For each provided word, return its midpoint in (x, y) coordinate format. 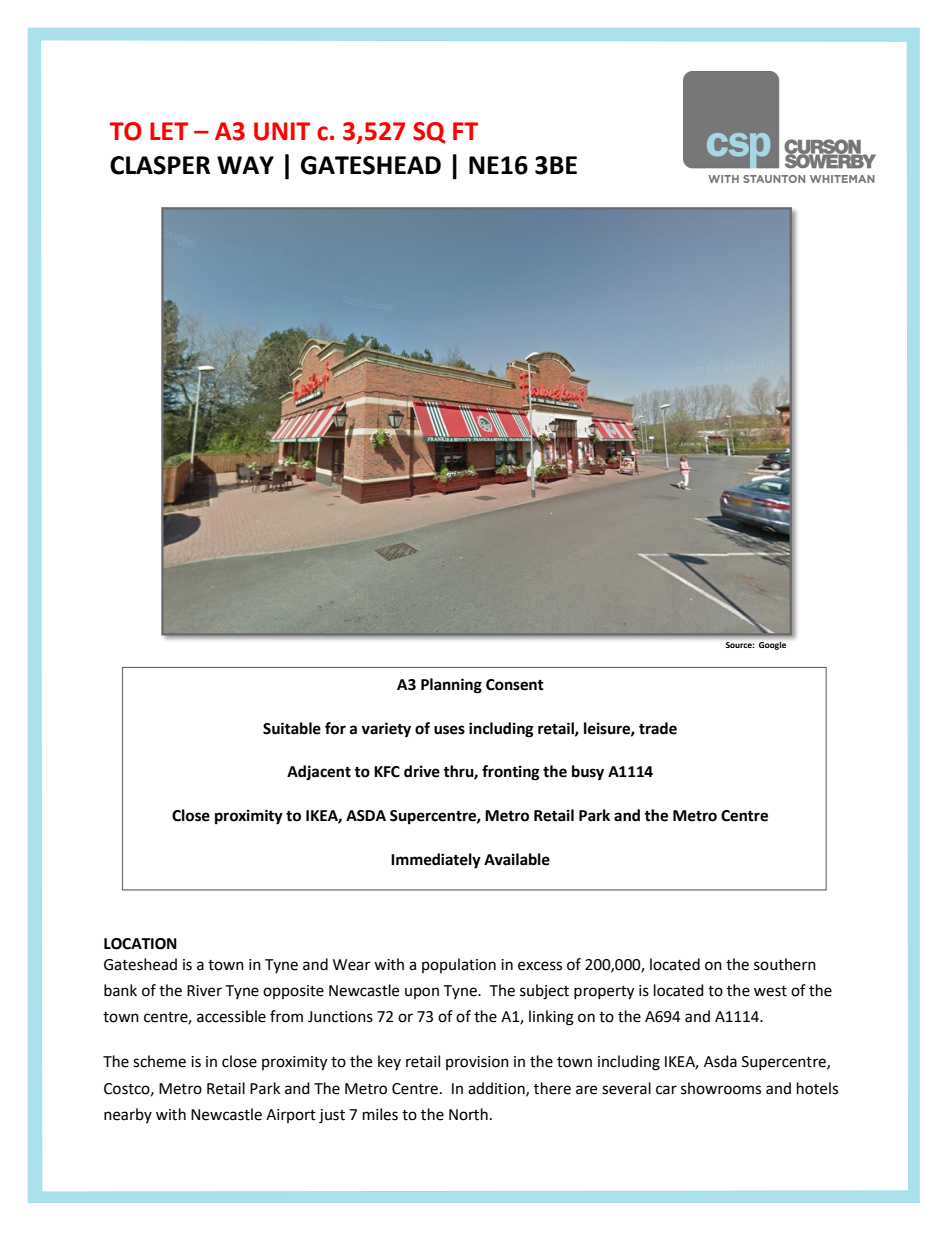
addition (497, 1089)
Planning (451, 686)
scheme (159, 1061)
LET (169, 131)
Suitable (292, 728)
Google (772, 646)
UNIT (282, 131)
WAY (245, 165)
